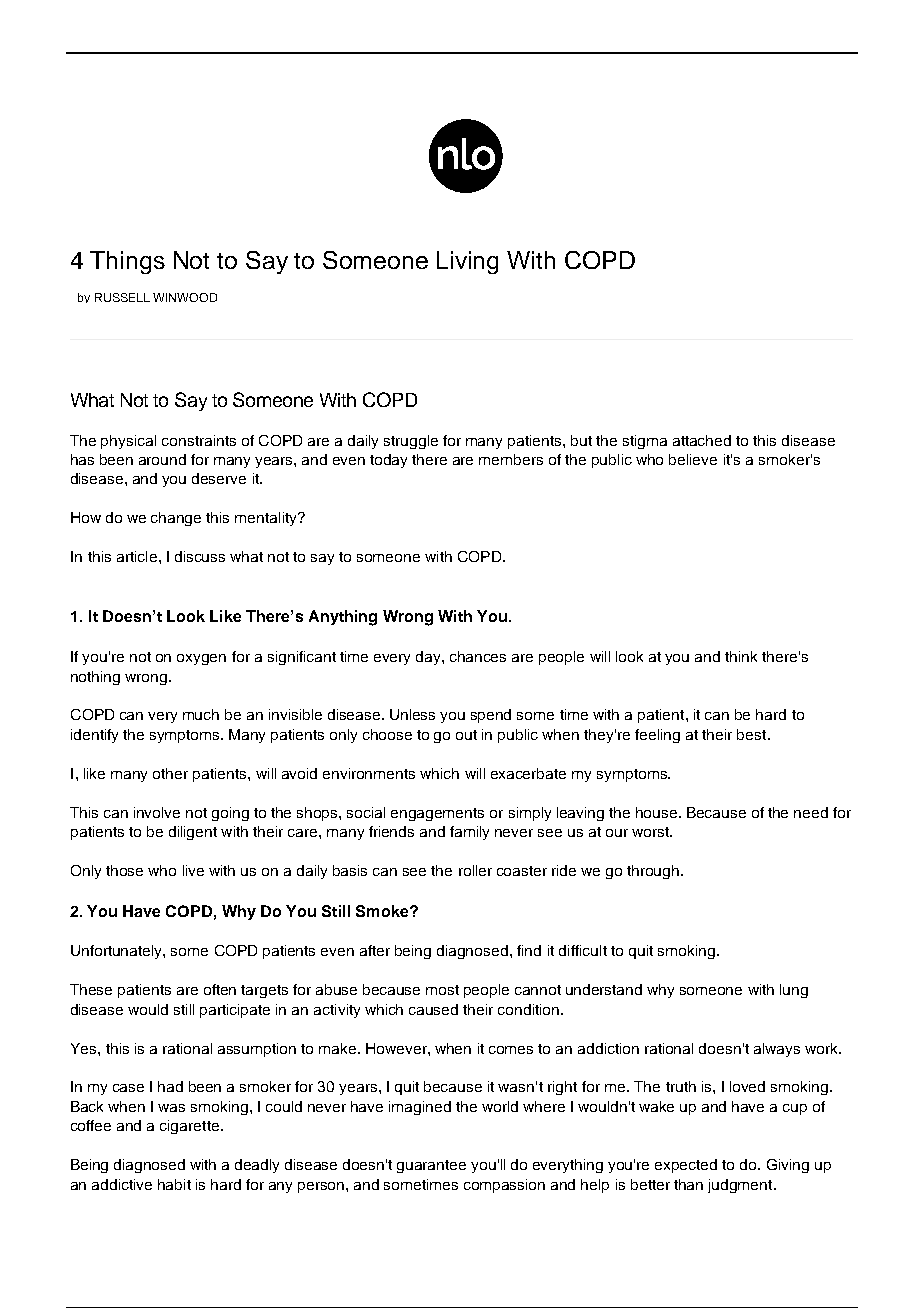 The height and width of the screenshot is (1308, 924). Describe the element at coordinates (442, 990) in the screenshot. I see `most` at that location.
